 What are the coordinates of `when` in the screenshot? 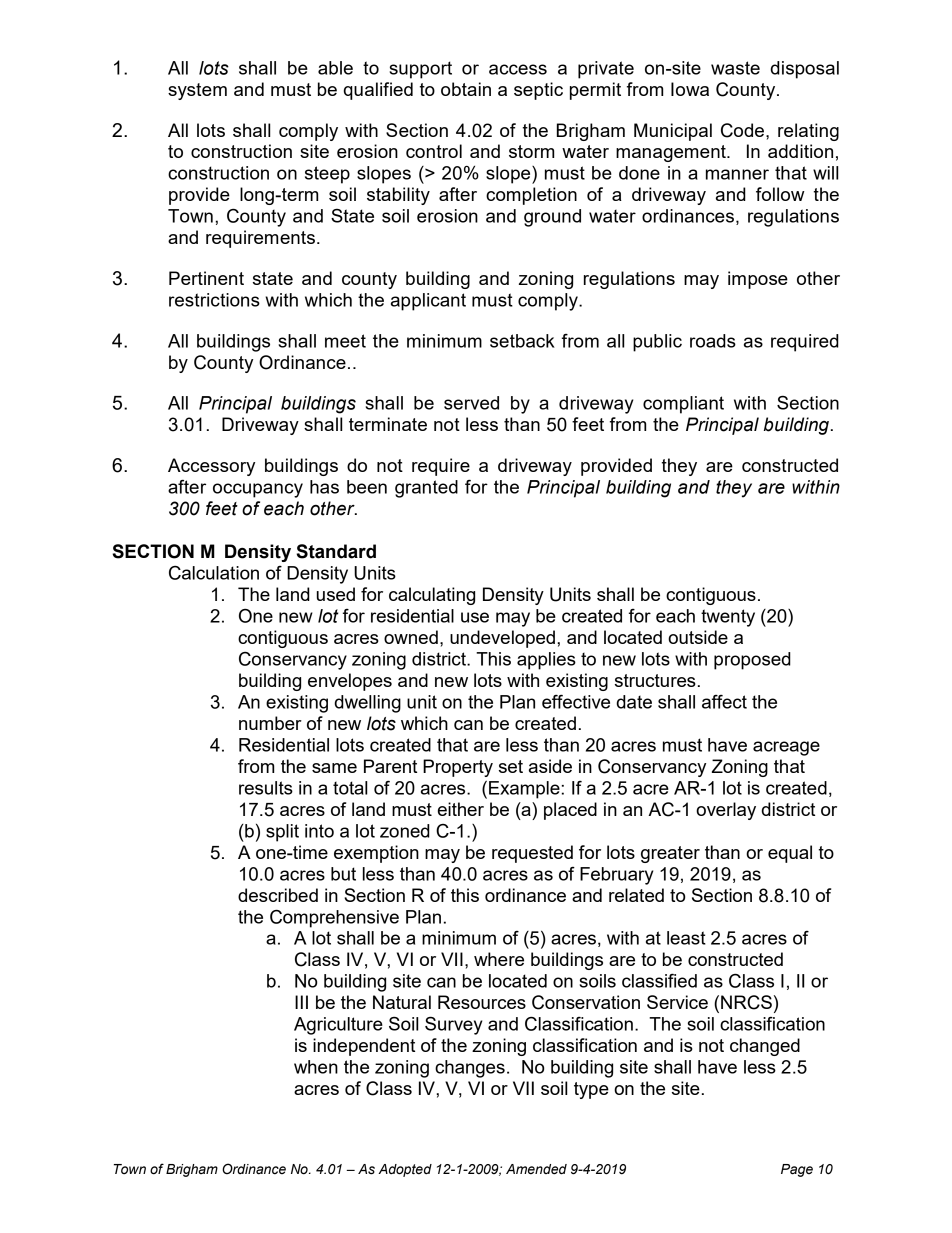 It's located at (316, 1067).
